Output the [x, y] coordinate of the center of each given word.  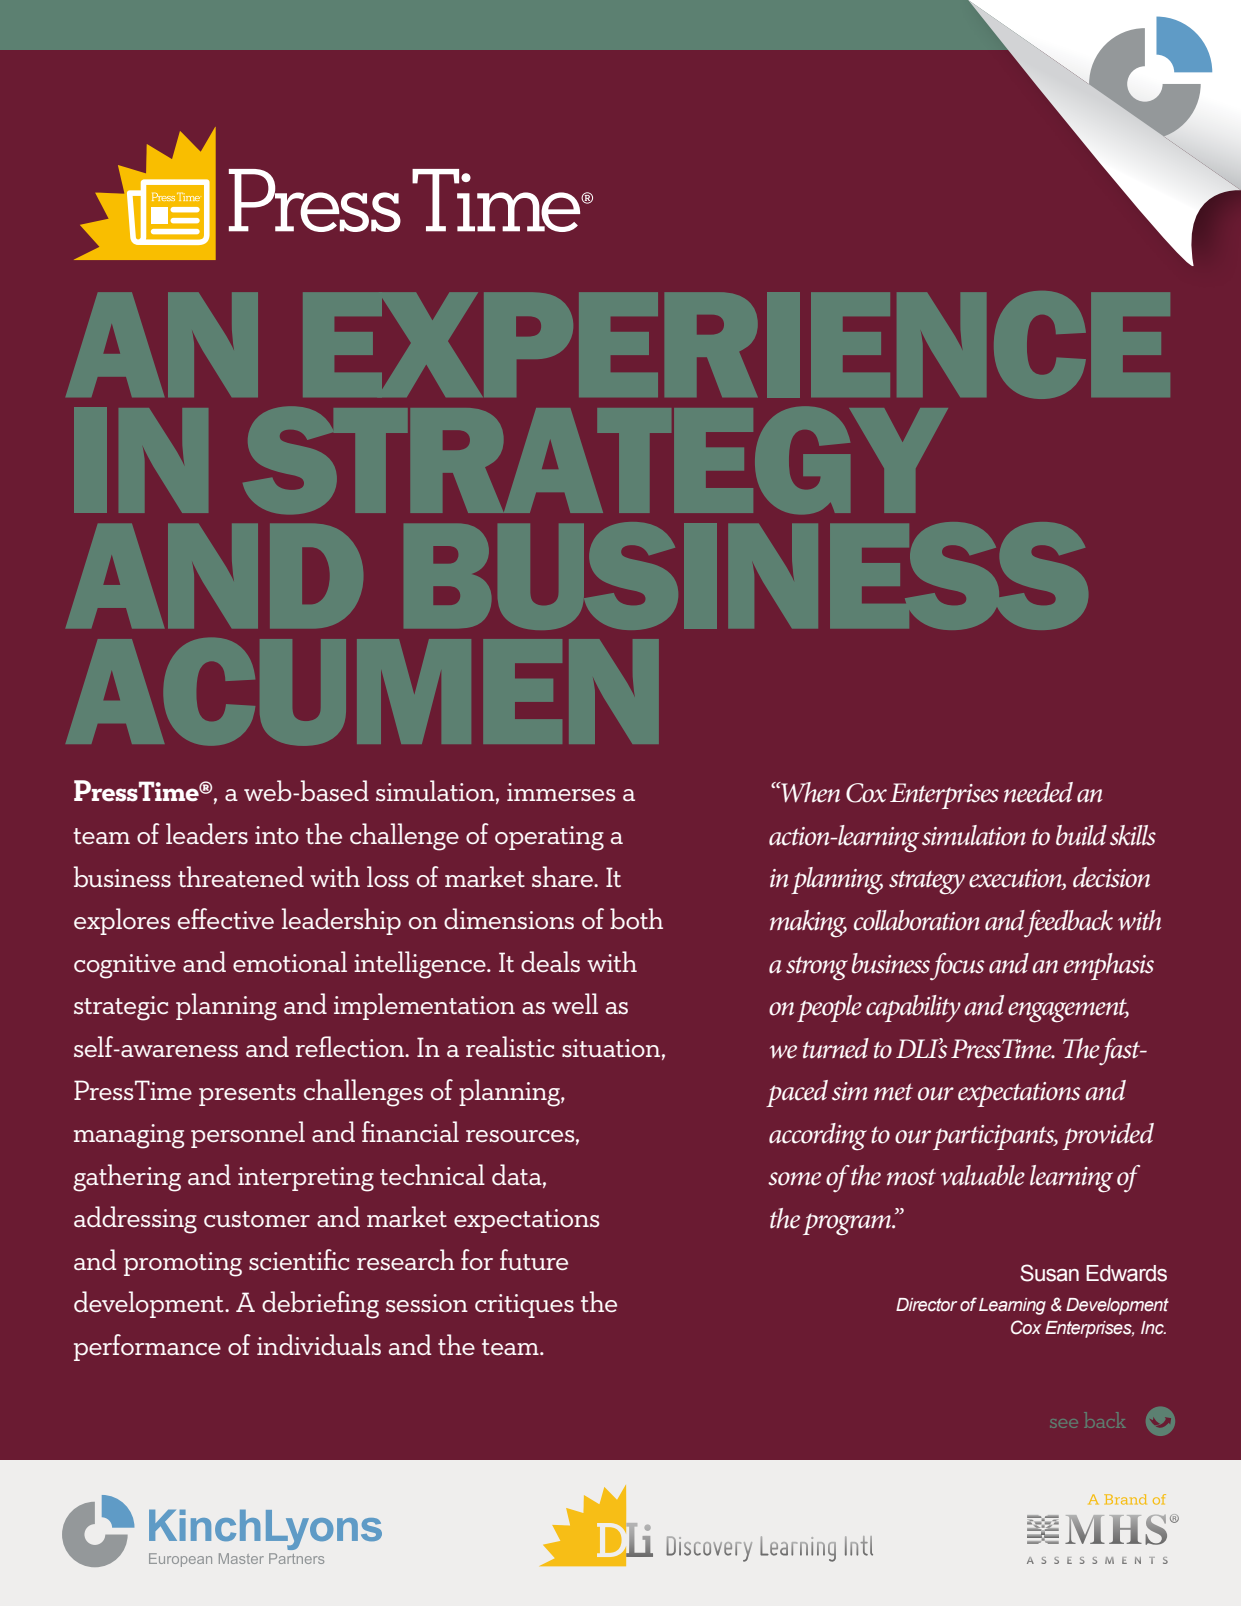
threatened [241, 876]
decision [1111, 877]
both [636, 918]
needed [1038, 792]
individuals [319, 1344]
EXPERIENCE [736, 345]
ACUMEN [362, 691]
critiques [524, 1306]
